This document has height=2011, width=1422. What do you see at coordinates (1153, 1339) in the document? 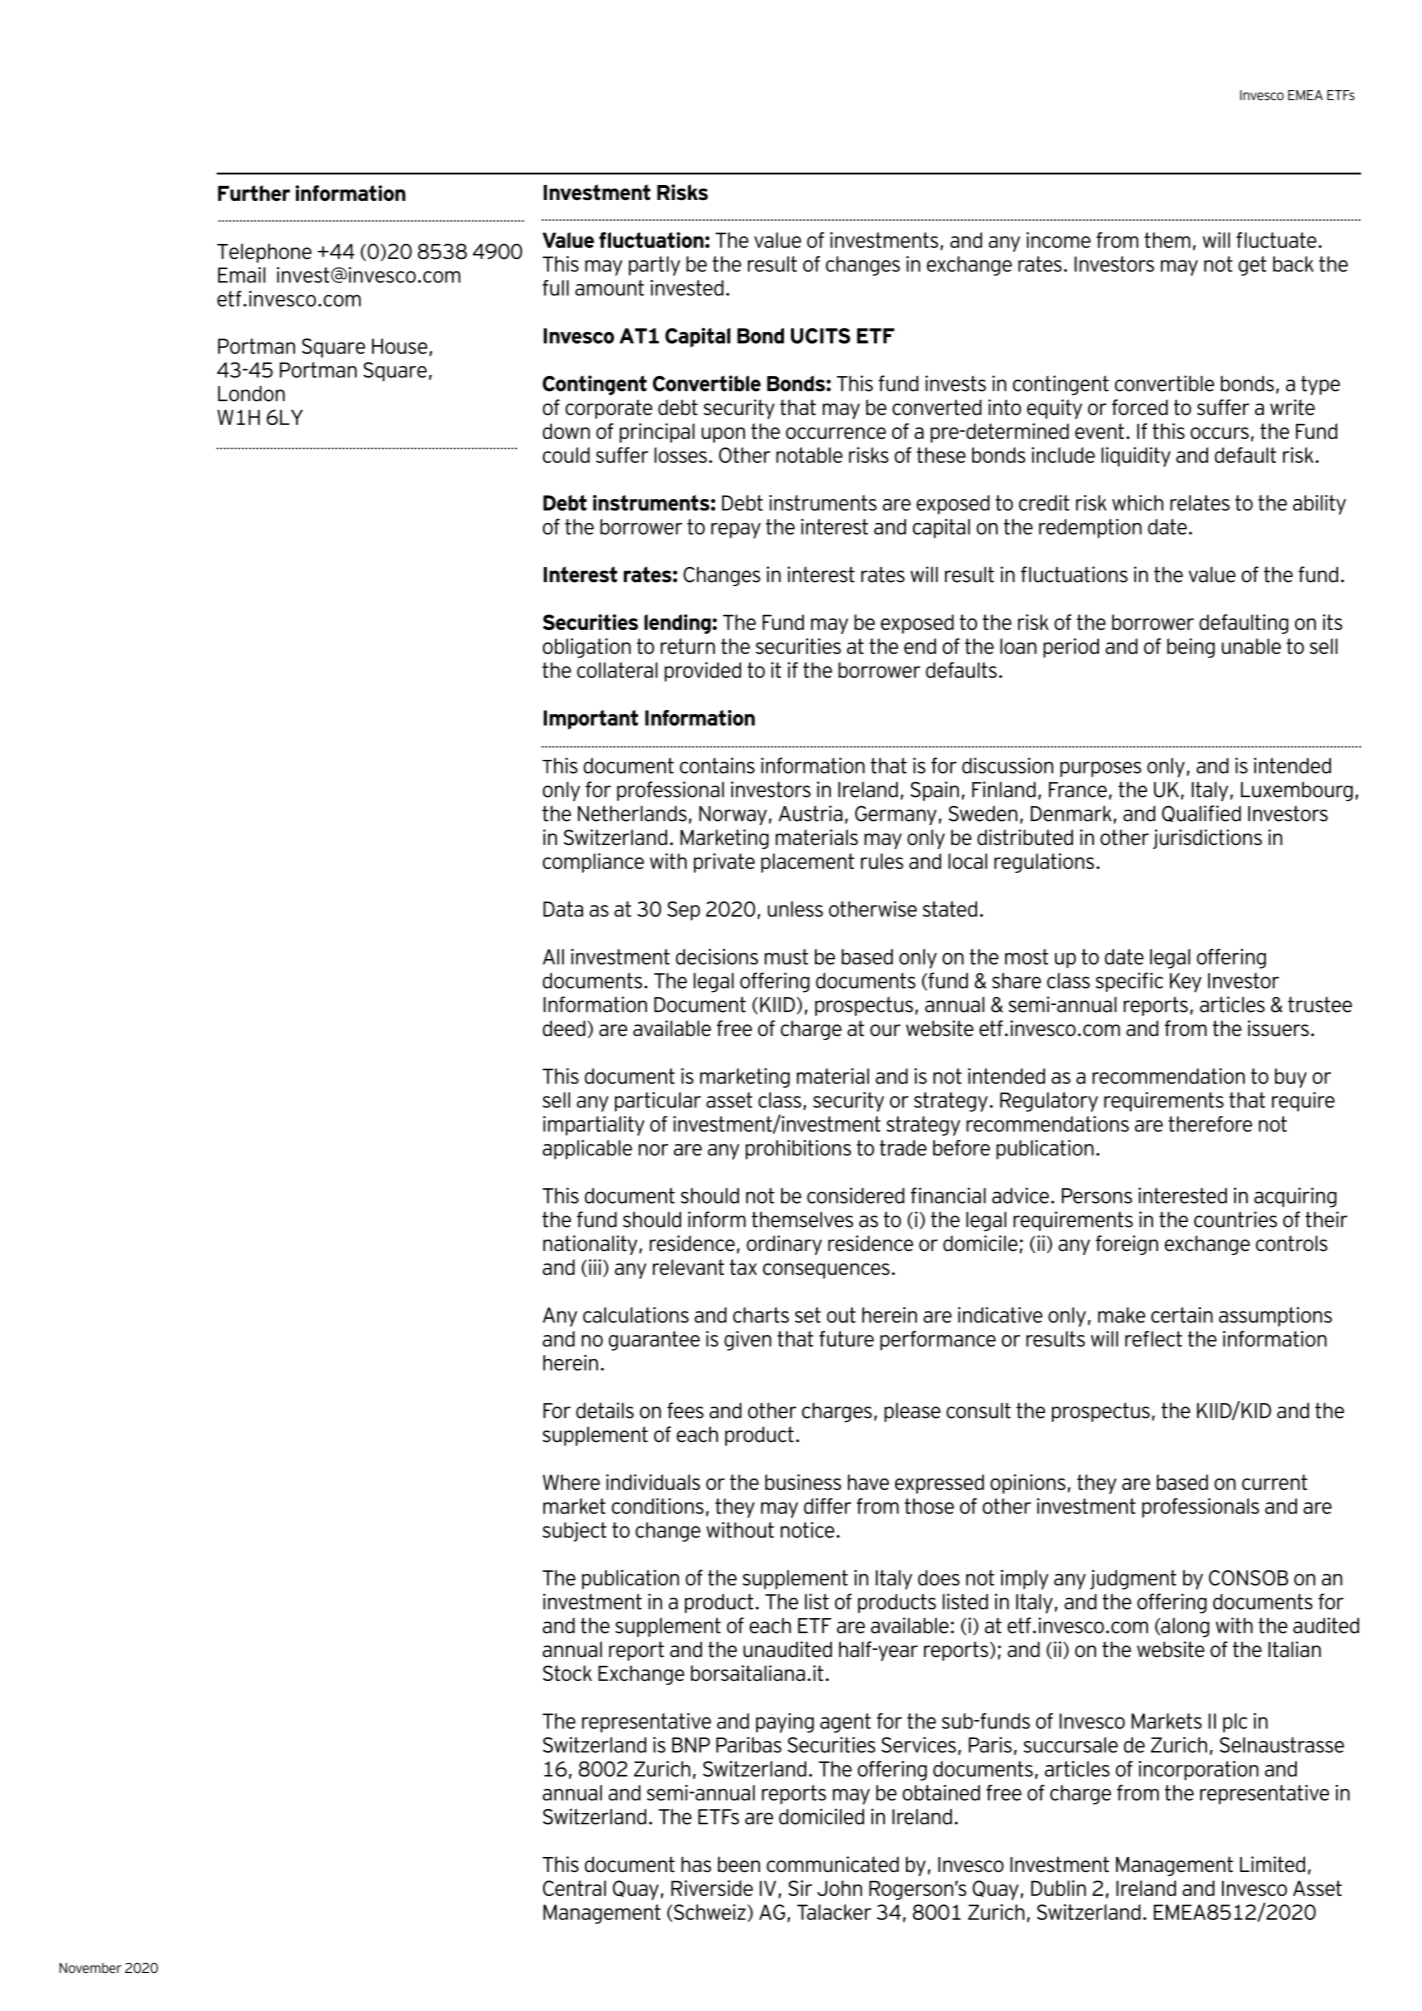
I see `reflect` at bounding box center [1153, 1339].
